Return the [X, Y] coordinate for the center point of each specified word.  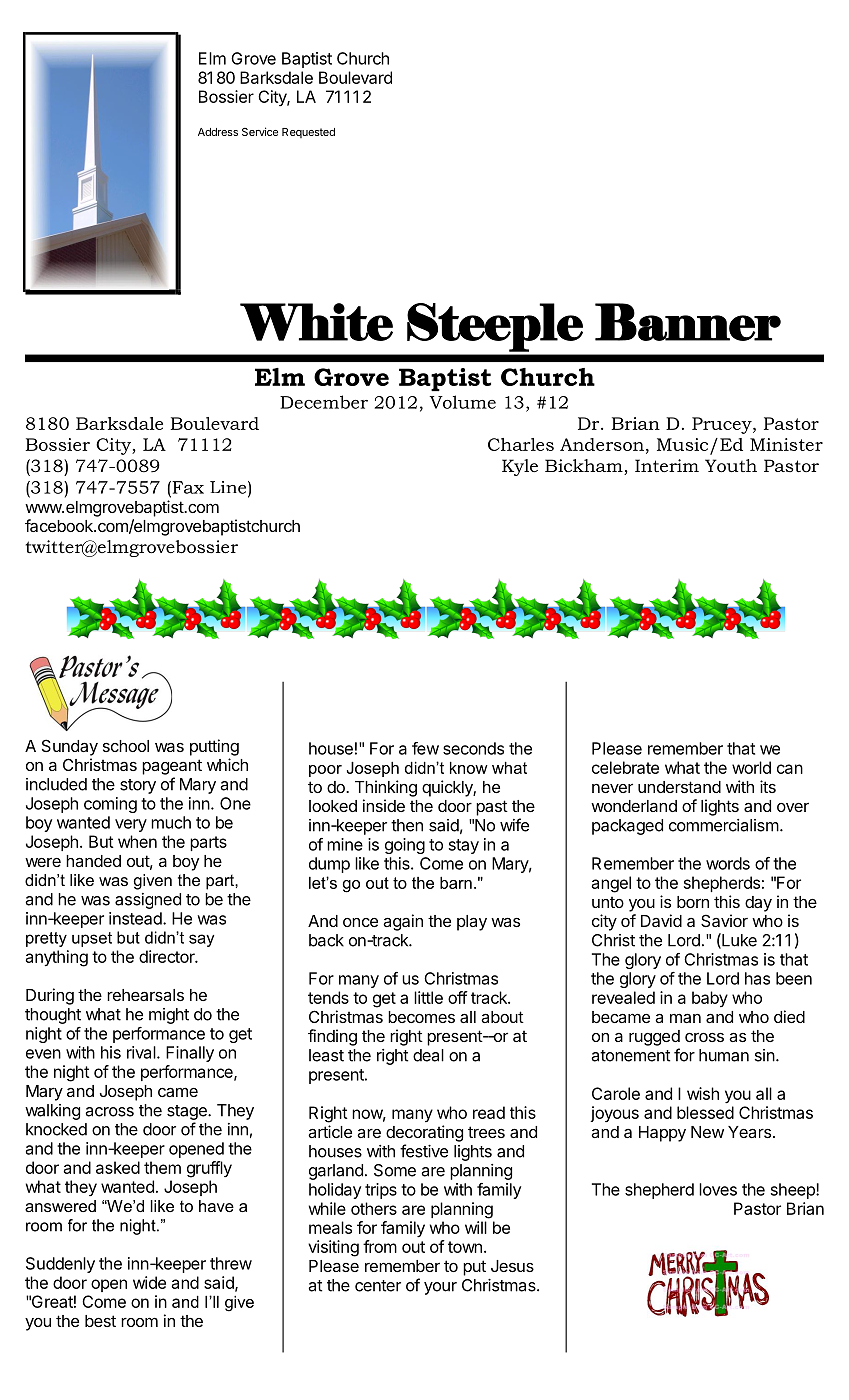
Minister [786, 444]
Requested [308, 133]
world [751, 767]
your [440, 1288]
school [126, 746]
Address [218, 132]
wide [149, 1282]
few [425, 748]
